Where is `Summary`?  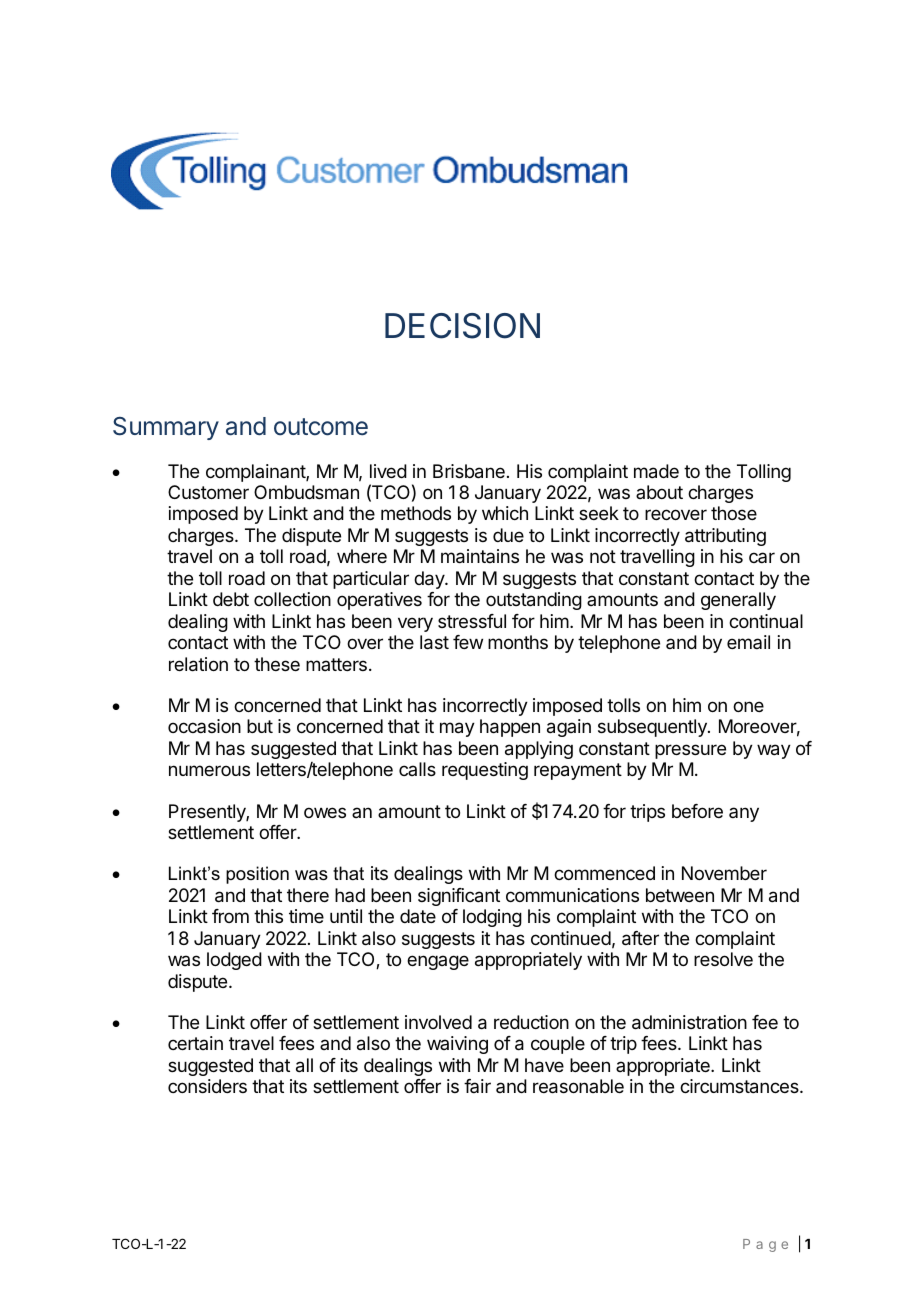 Summary is located at coordinates (166, 428).
